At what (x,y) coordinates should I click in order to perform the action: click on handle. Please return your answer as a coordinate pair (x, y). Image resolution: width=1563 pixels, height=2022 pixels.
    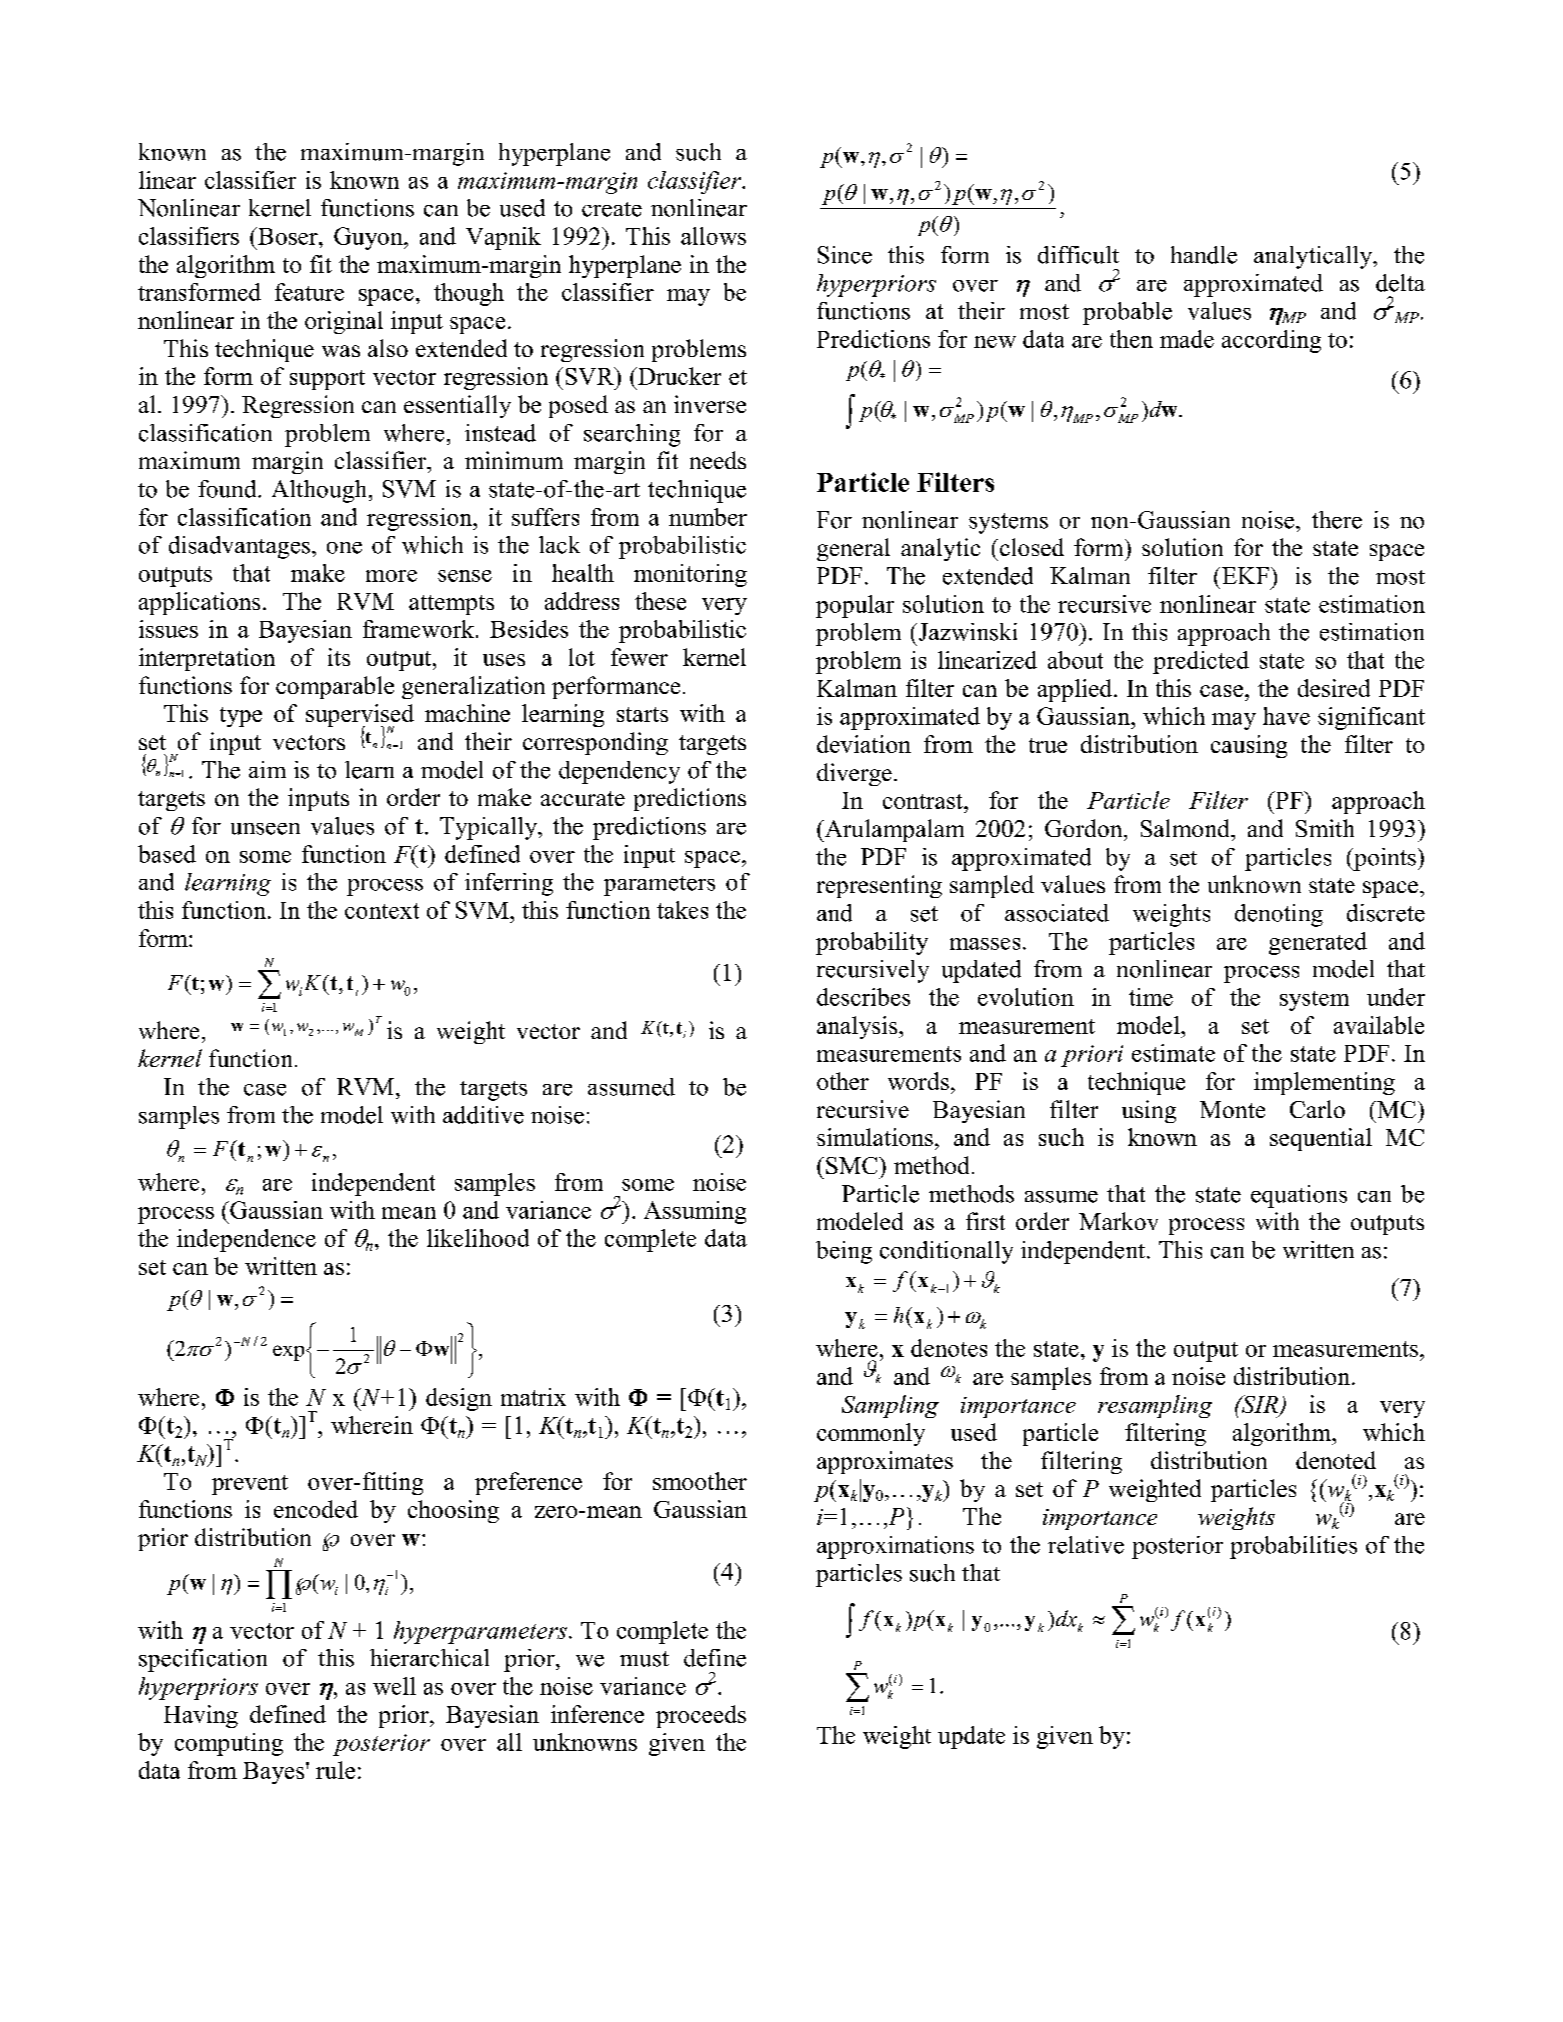
    Looking at the image, I should click on (1204, 255).
